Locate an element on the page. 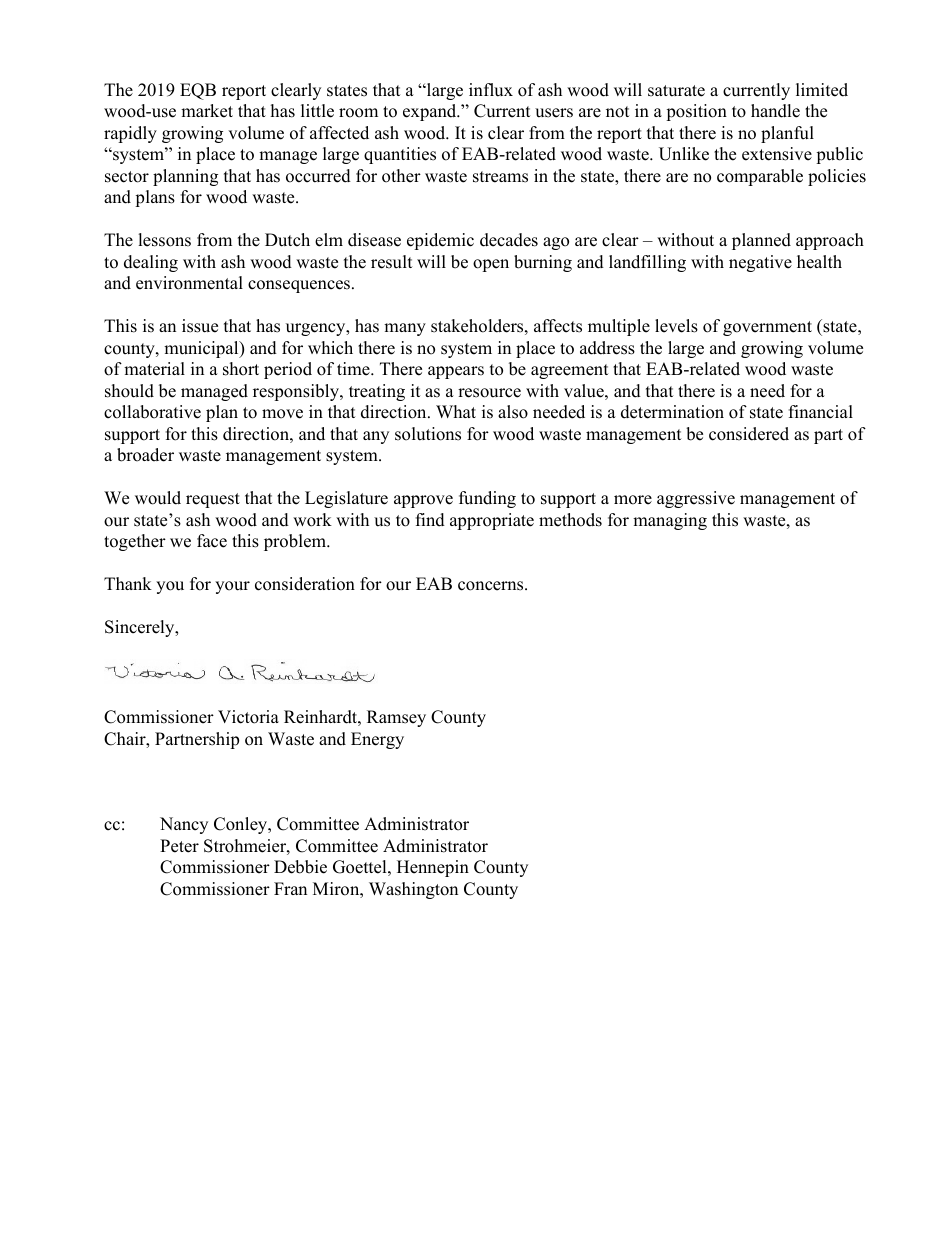 This document has width=952, height=1233. managing is located at coordinates (670, 521).
